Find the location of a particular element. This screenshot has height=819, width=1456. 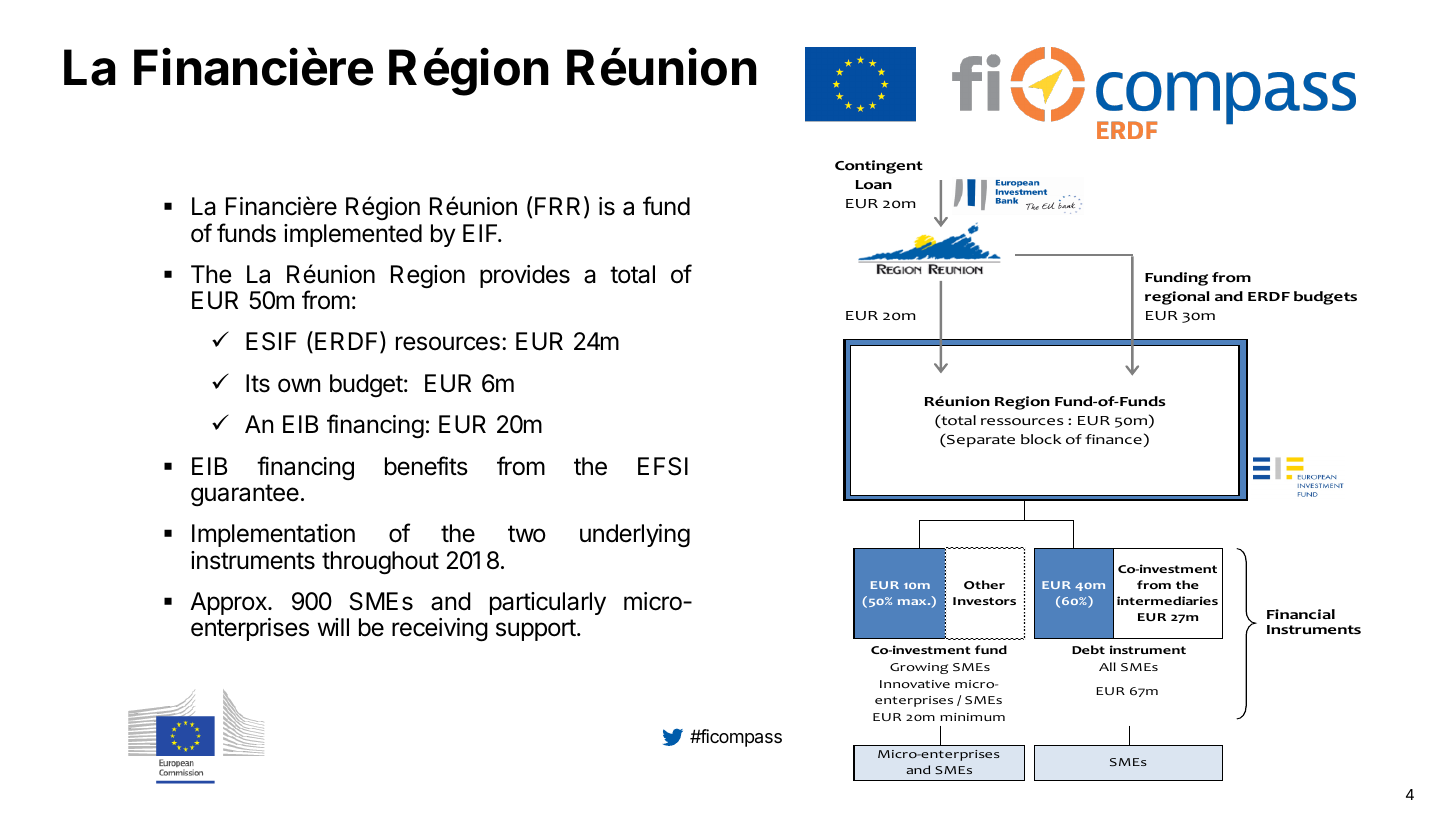

implemented is located at coordinates (353, 235).
